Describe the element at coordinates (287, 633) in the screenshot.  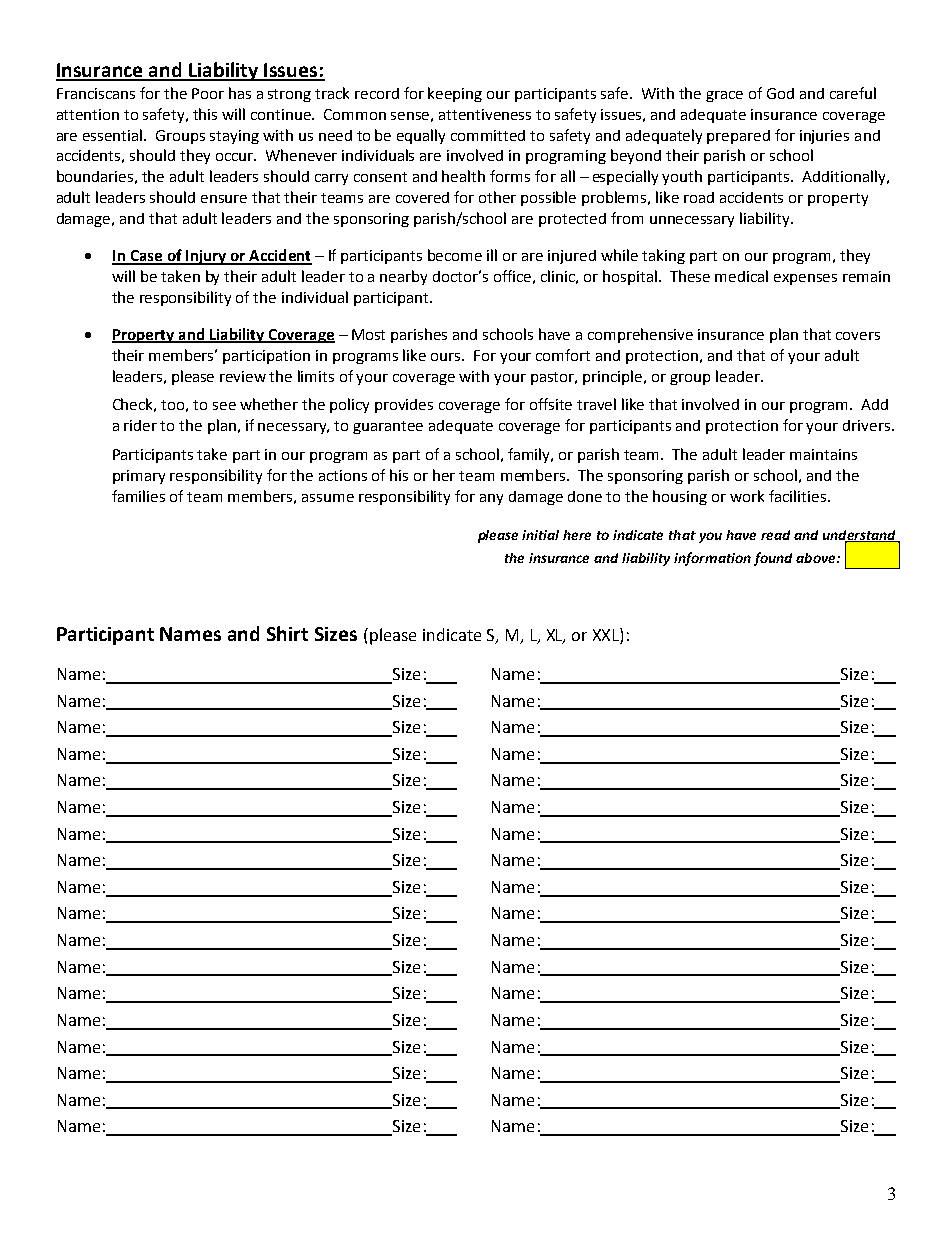
I see `Shirt` at that location.
